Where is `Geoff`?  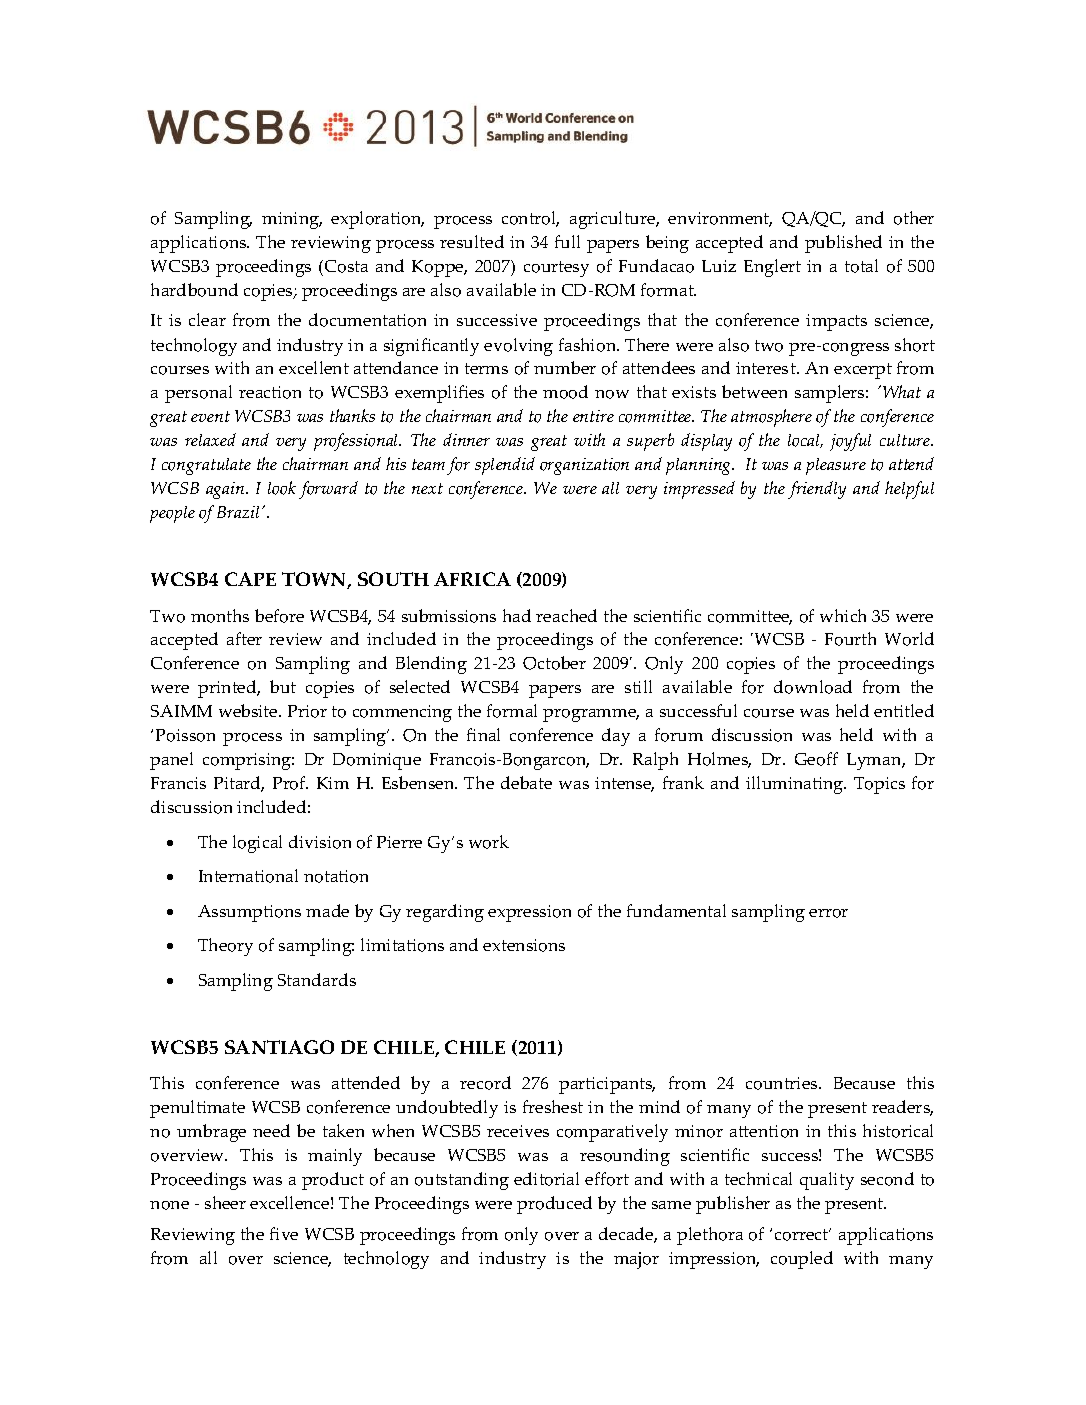
Geoff is located at coordinates (816, 759).
